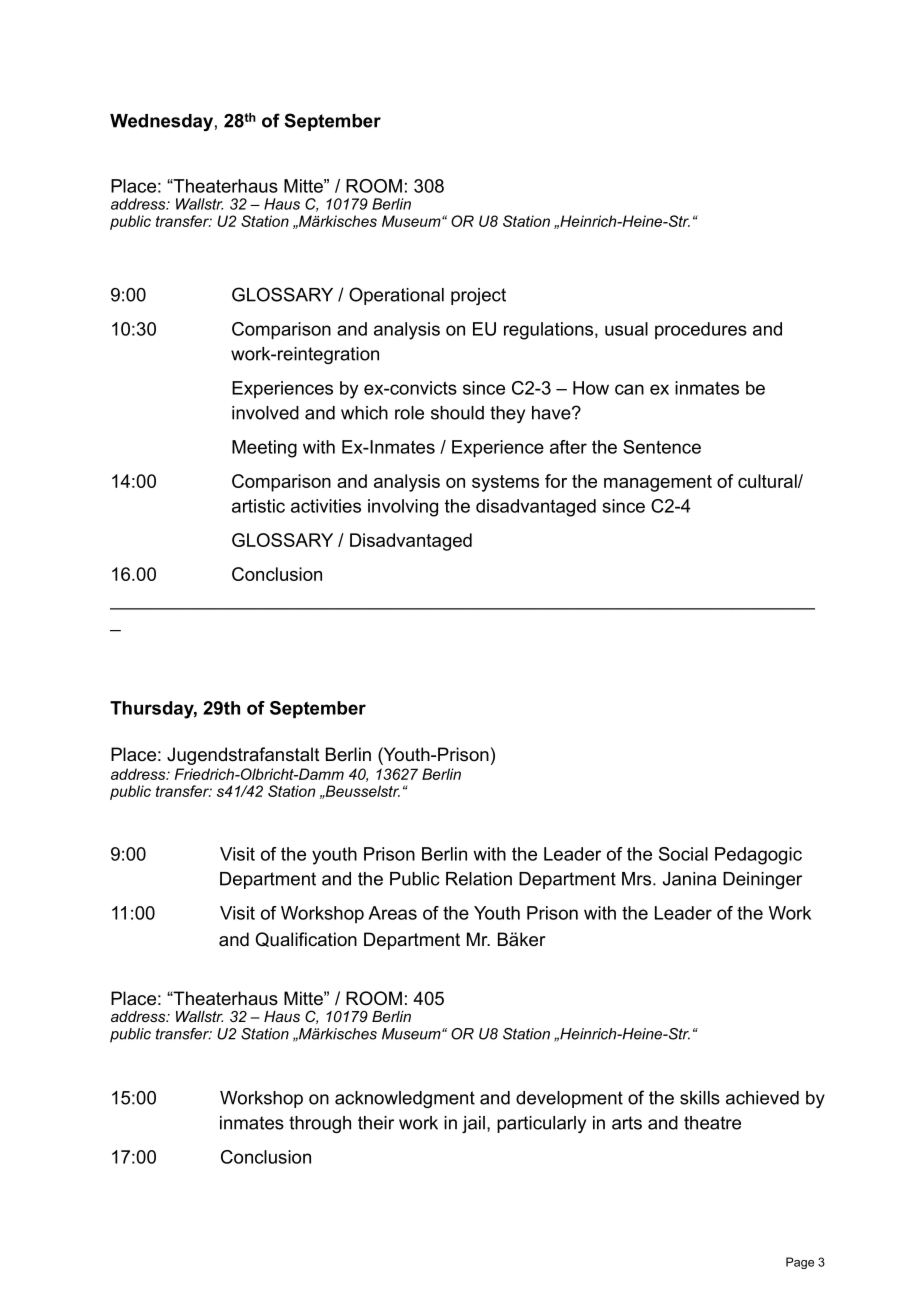 This image has height=1308, width=924. What do you see at coordinates (479, 879) in the image?
I see `Relation` at bounding box center [479, 879].
